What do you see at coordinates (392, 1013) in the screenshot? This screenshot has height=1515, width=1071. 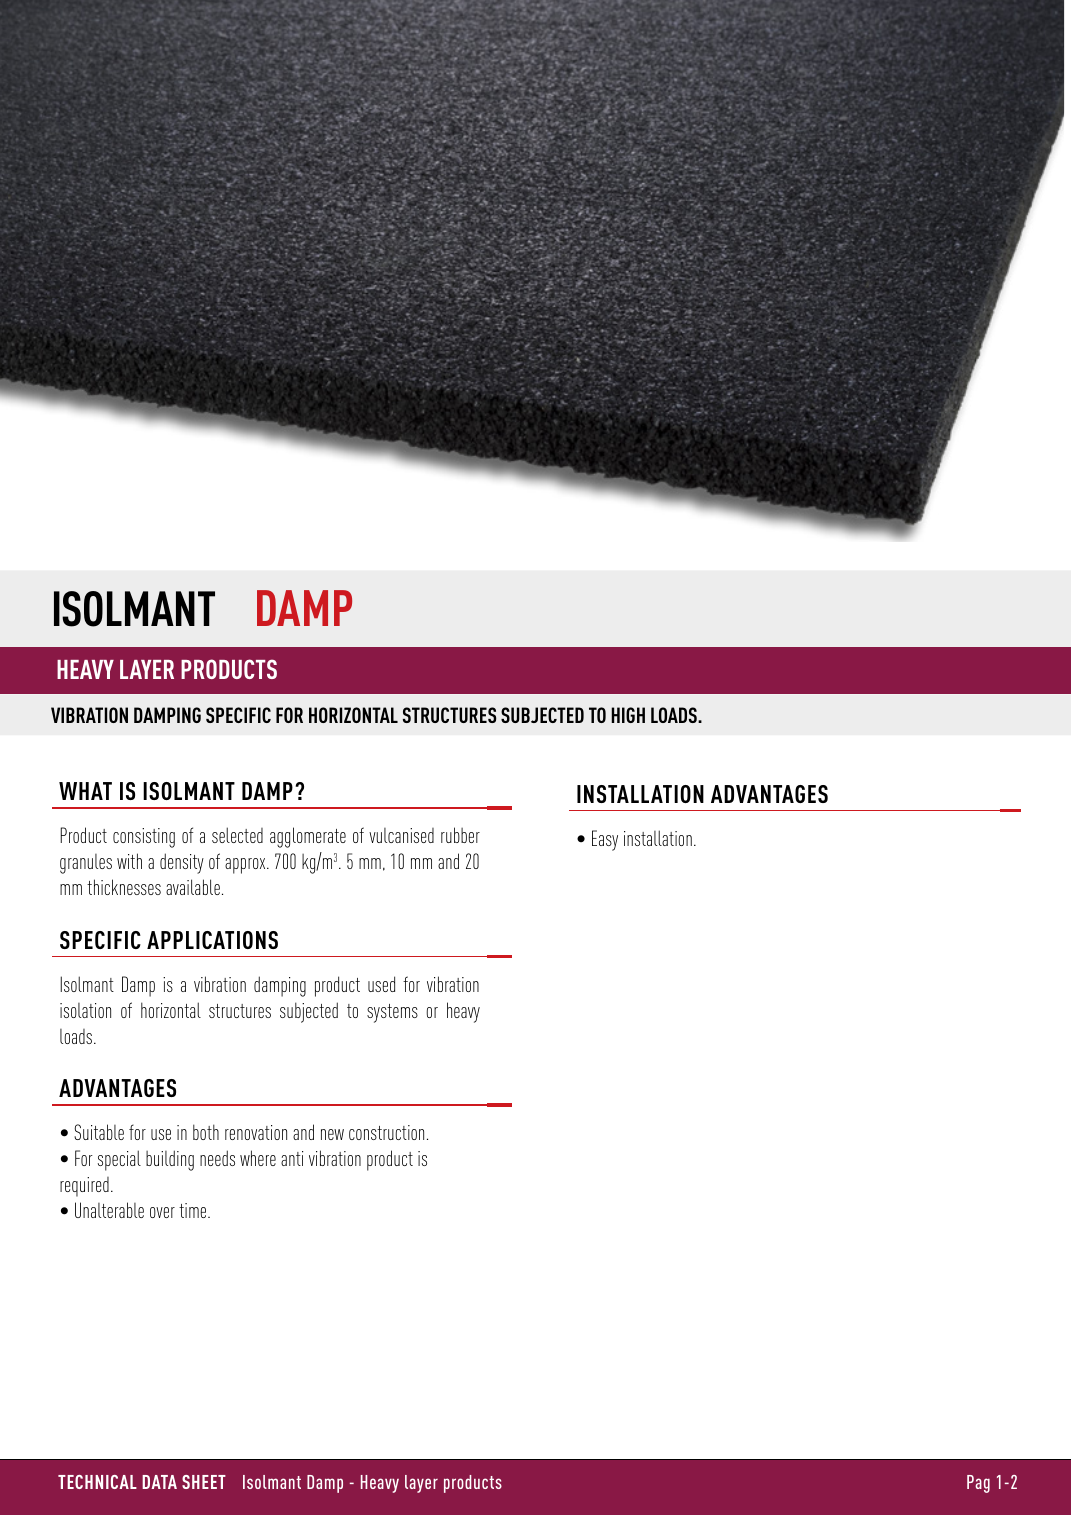 I see `systems` at bounding box center [392, 1013].
